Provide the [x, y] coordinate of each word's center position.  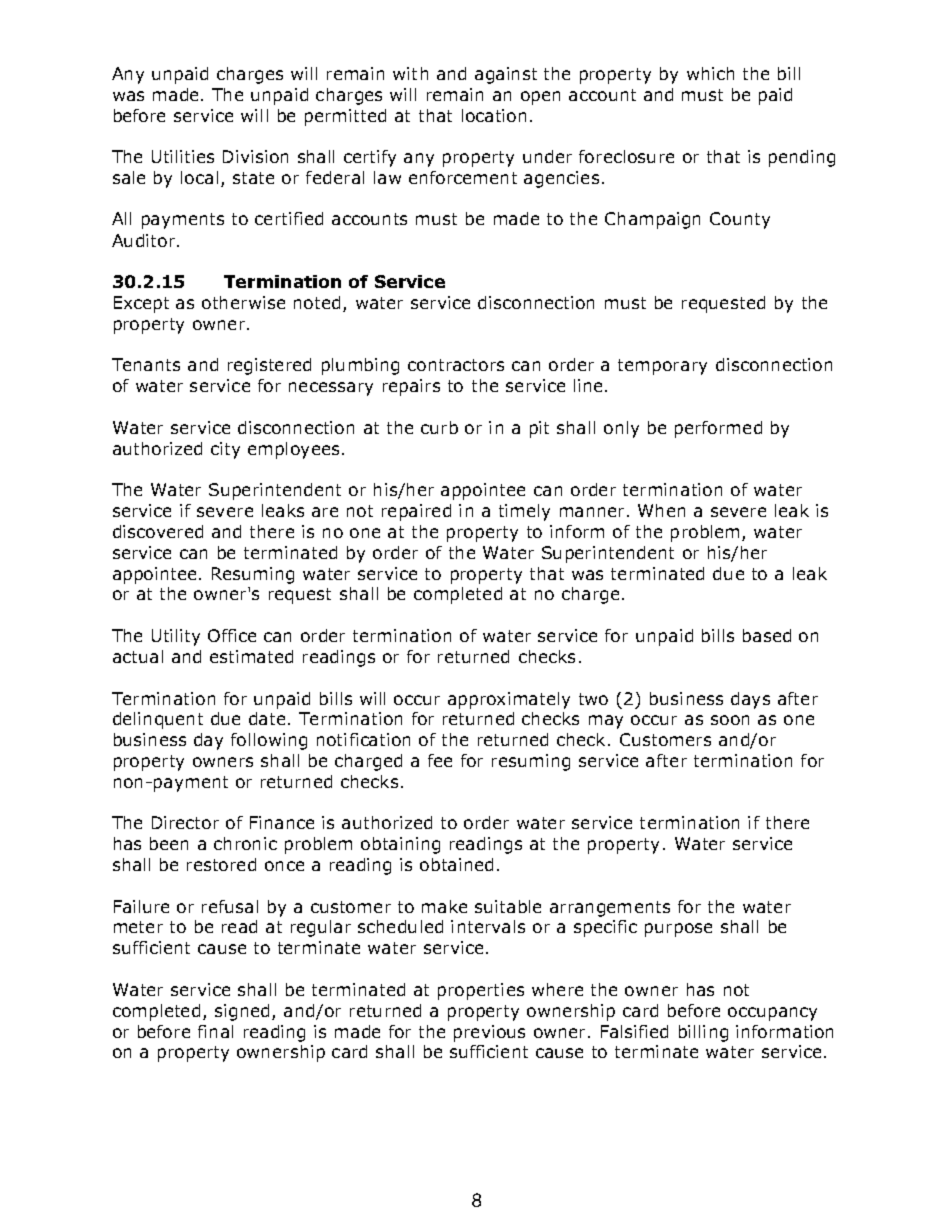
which [710, 73]
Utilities [183, 156]
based [767, 635]
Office [232, 635]
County [740, 220]
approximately [509, 700]
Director [185, 822]
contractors [456, 365]
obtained [456, 864]
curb [439, 427]
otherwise [243, 302]
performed [718, 429]
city [225, 450]
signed [244, 1012]
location [494, 115]
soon [730, 720]
